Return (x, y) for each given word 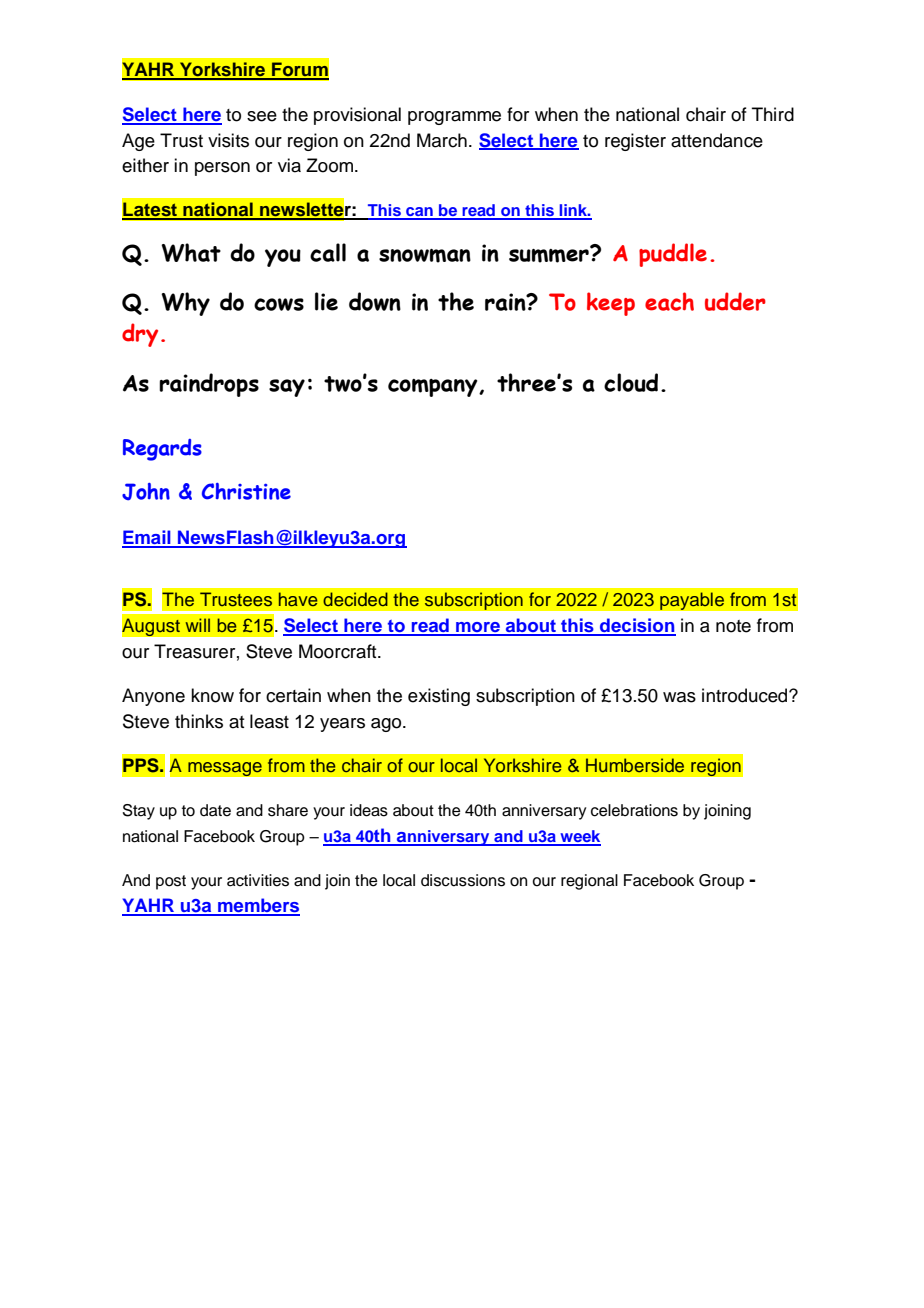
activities (258, 880)
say (287, 388)
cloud (631, 382)
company (434, 388)
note (733, 626)
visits (228, 140)
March (442, 140)
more (478, 628)
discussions (463, 880)
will (198, 625)
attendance (717, 140)
